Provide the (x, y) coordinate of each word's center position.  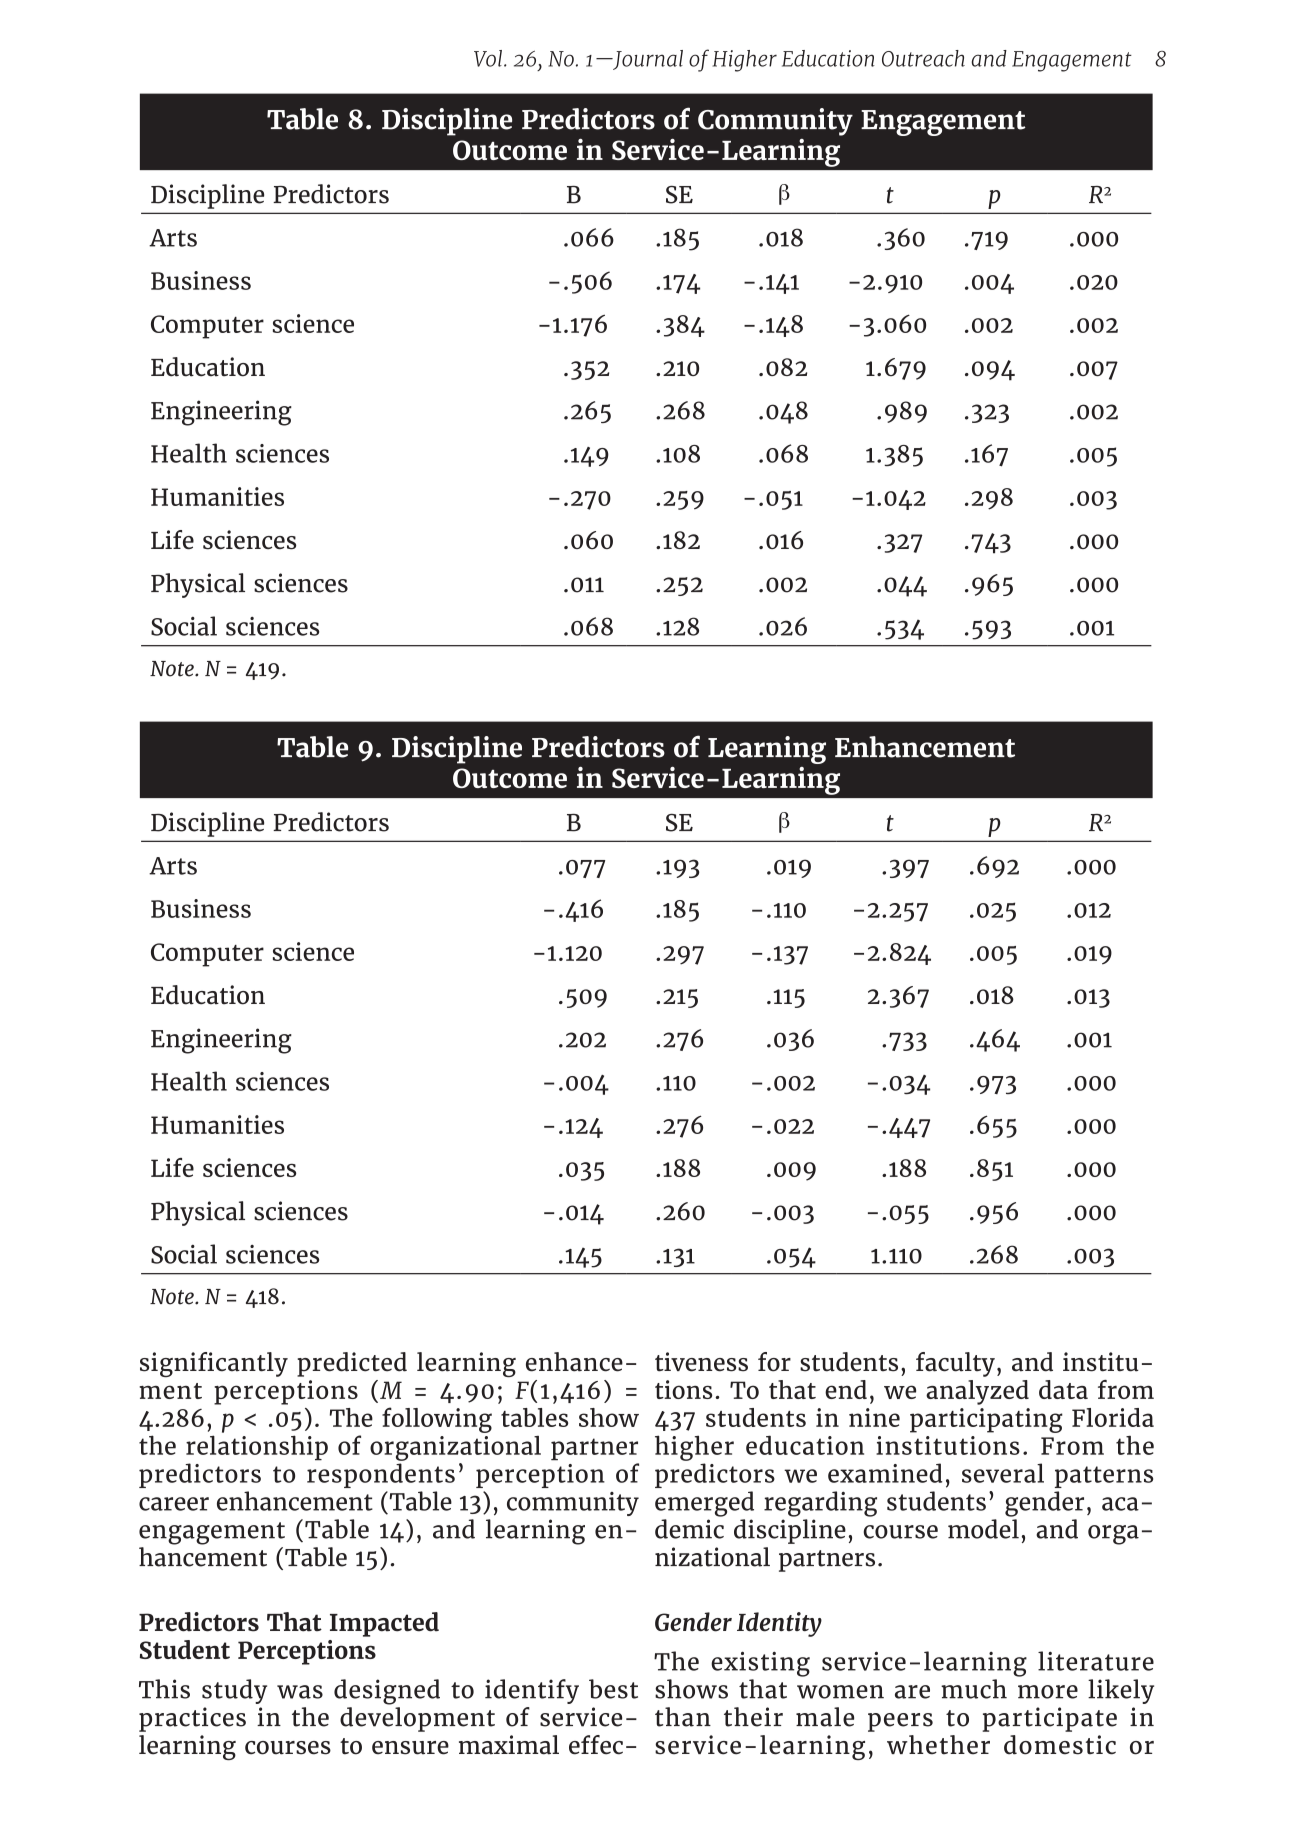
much (974, 1689)
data (1063, 1389)
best (613, 1689)
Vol (488, 58)
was (300, 1692)
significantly (214, 1364)
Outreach (923, 58)
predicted (352, 1364)
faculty (955, 1364)
